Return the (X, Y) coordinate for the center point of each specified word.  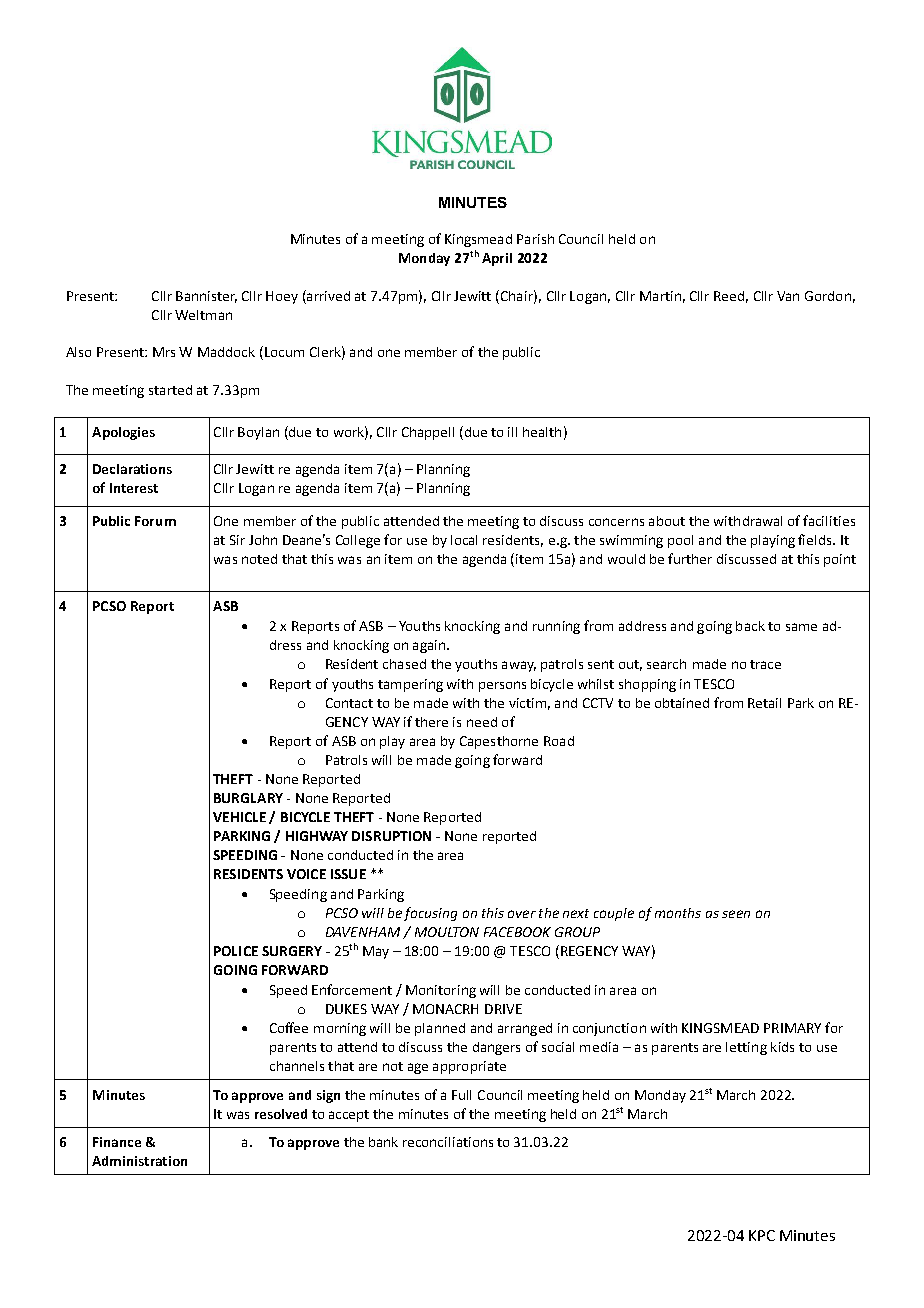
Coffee (289, 1027)
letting (746, 1048)
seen (736, 914)
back (750, 626)
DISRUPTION (391, 836)
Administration (139, 1161)
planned (440, 1029)
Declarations (132, 469)
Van (788, 296)
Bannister (206, 297)
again (429, 646)
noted (259, 559)
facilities (829, 520)
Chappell (428, 433)
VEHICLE (239, 817)
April (497, 259)
